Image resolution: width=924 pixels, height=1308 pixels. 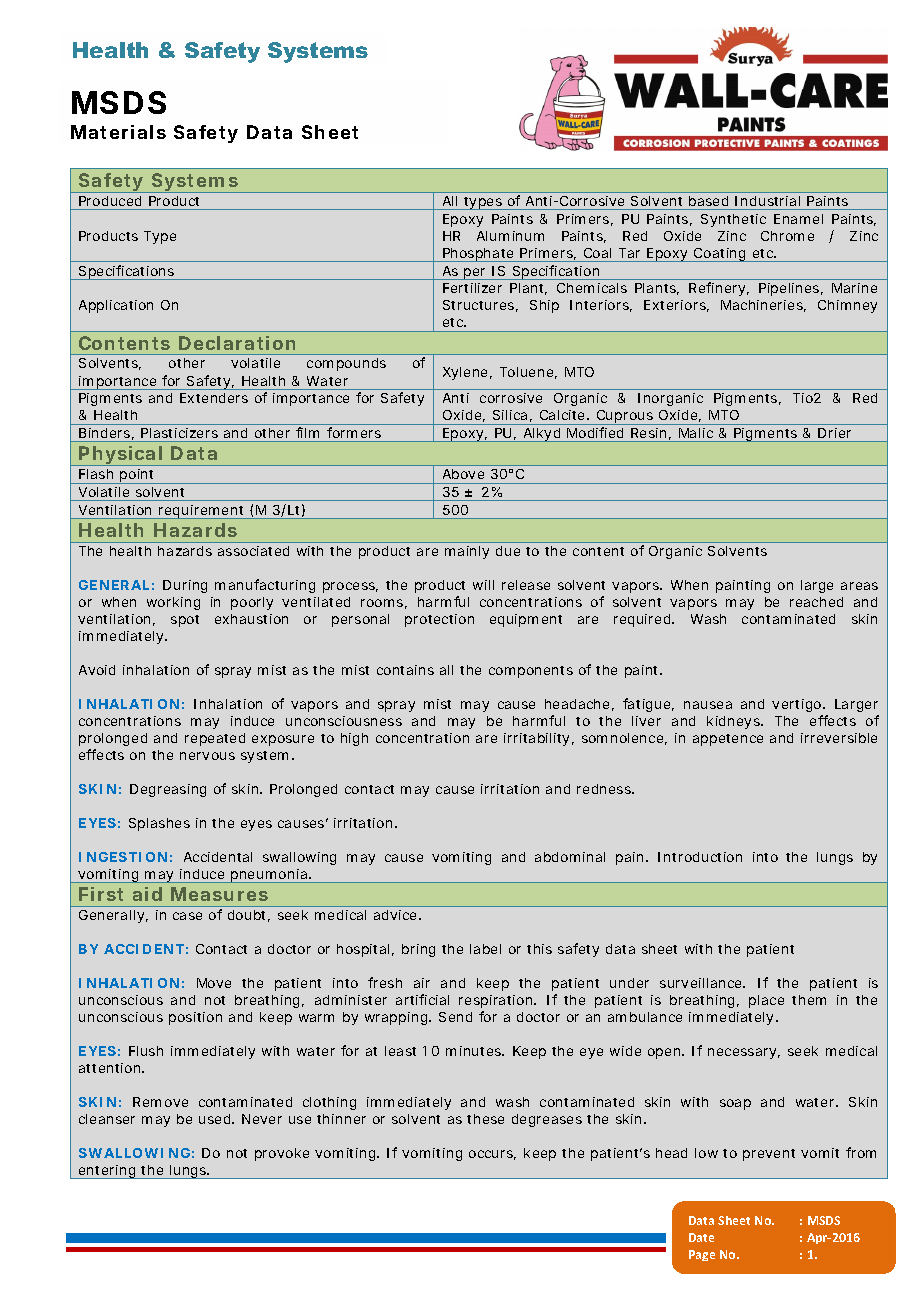 What do you see at coordinates (215, 739) in the page?
I see `repeated` at bounding box center [215, 739].
